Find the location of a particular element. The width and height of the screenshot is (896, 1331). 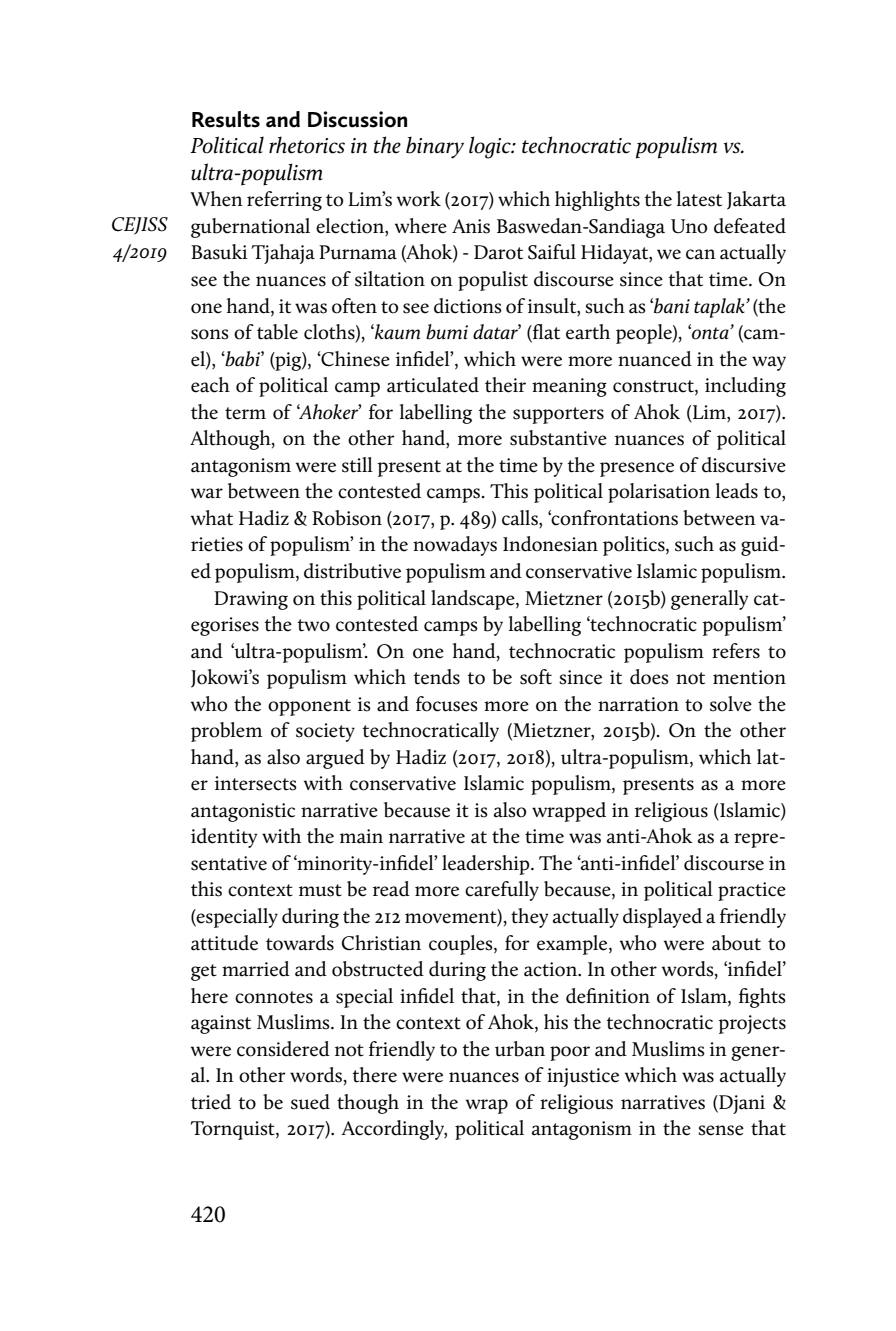

refers is located at coordinates (736, 651).
